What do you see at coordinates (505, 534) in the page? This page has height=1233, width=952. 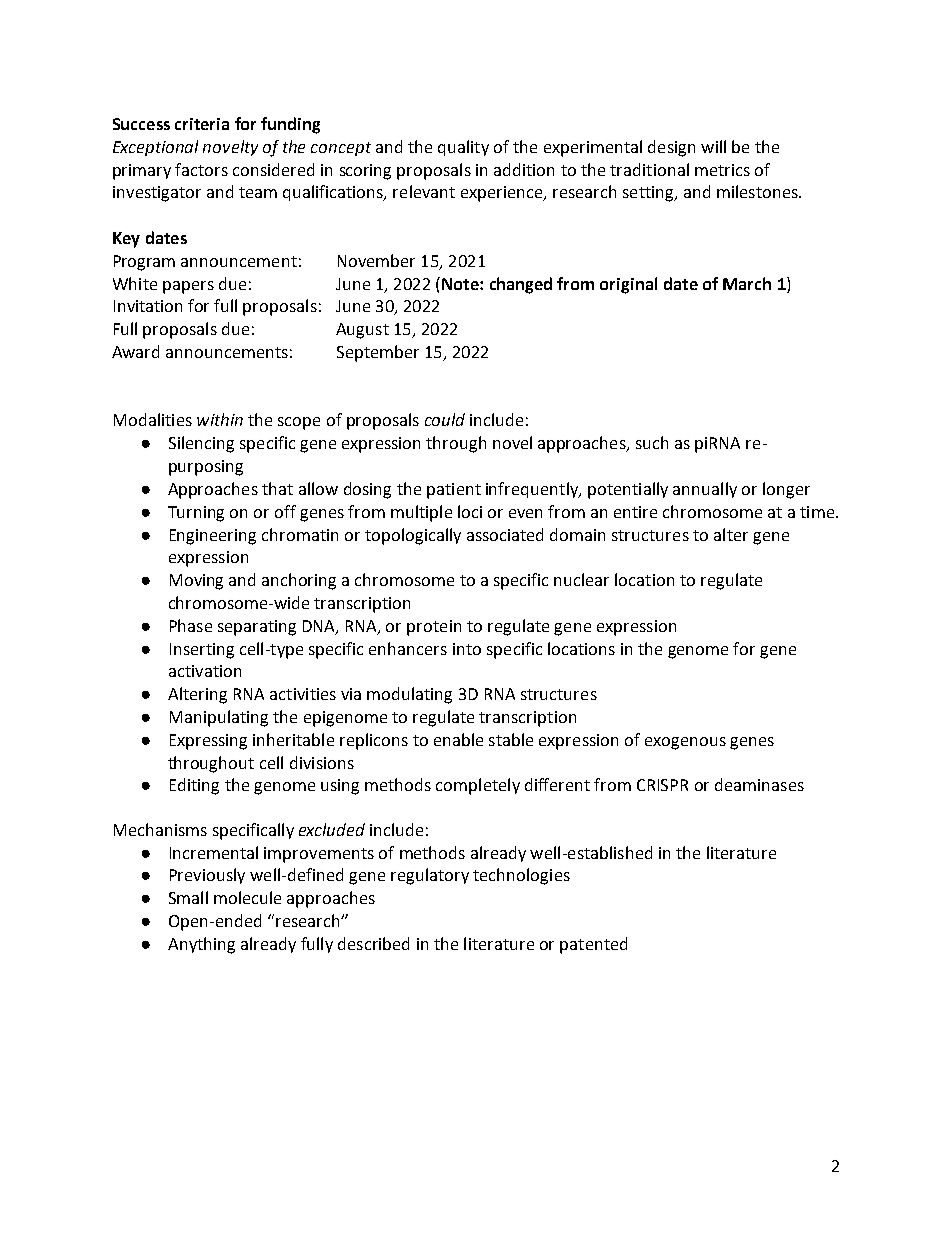 I see `associated` at bounding box center [505, 534].
